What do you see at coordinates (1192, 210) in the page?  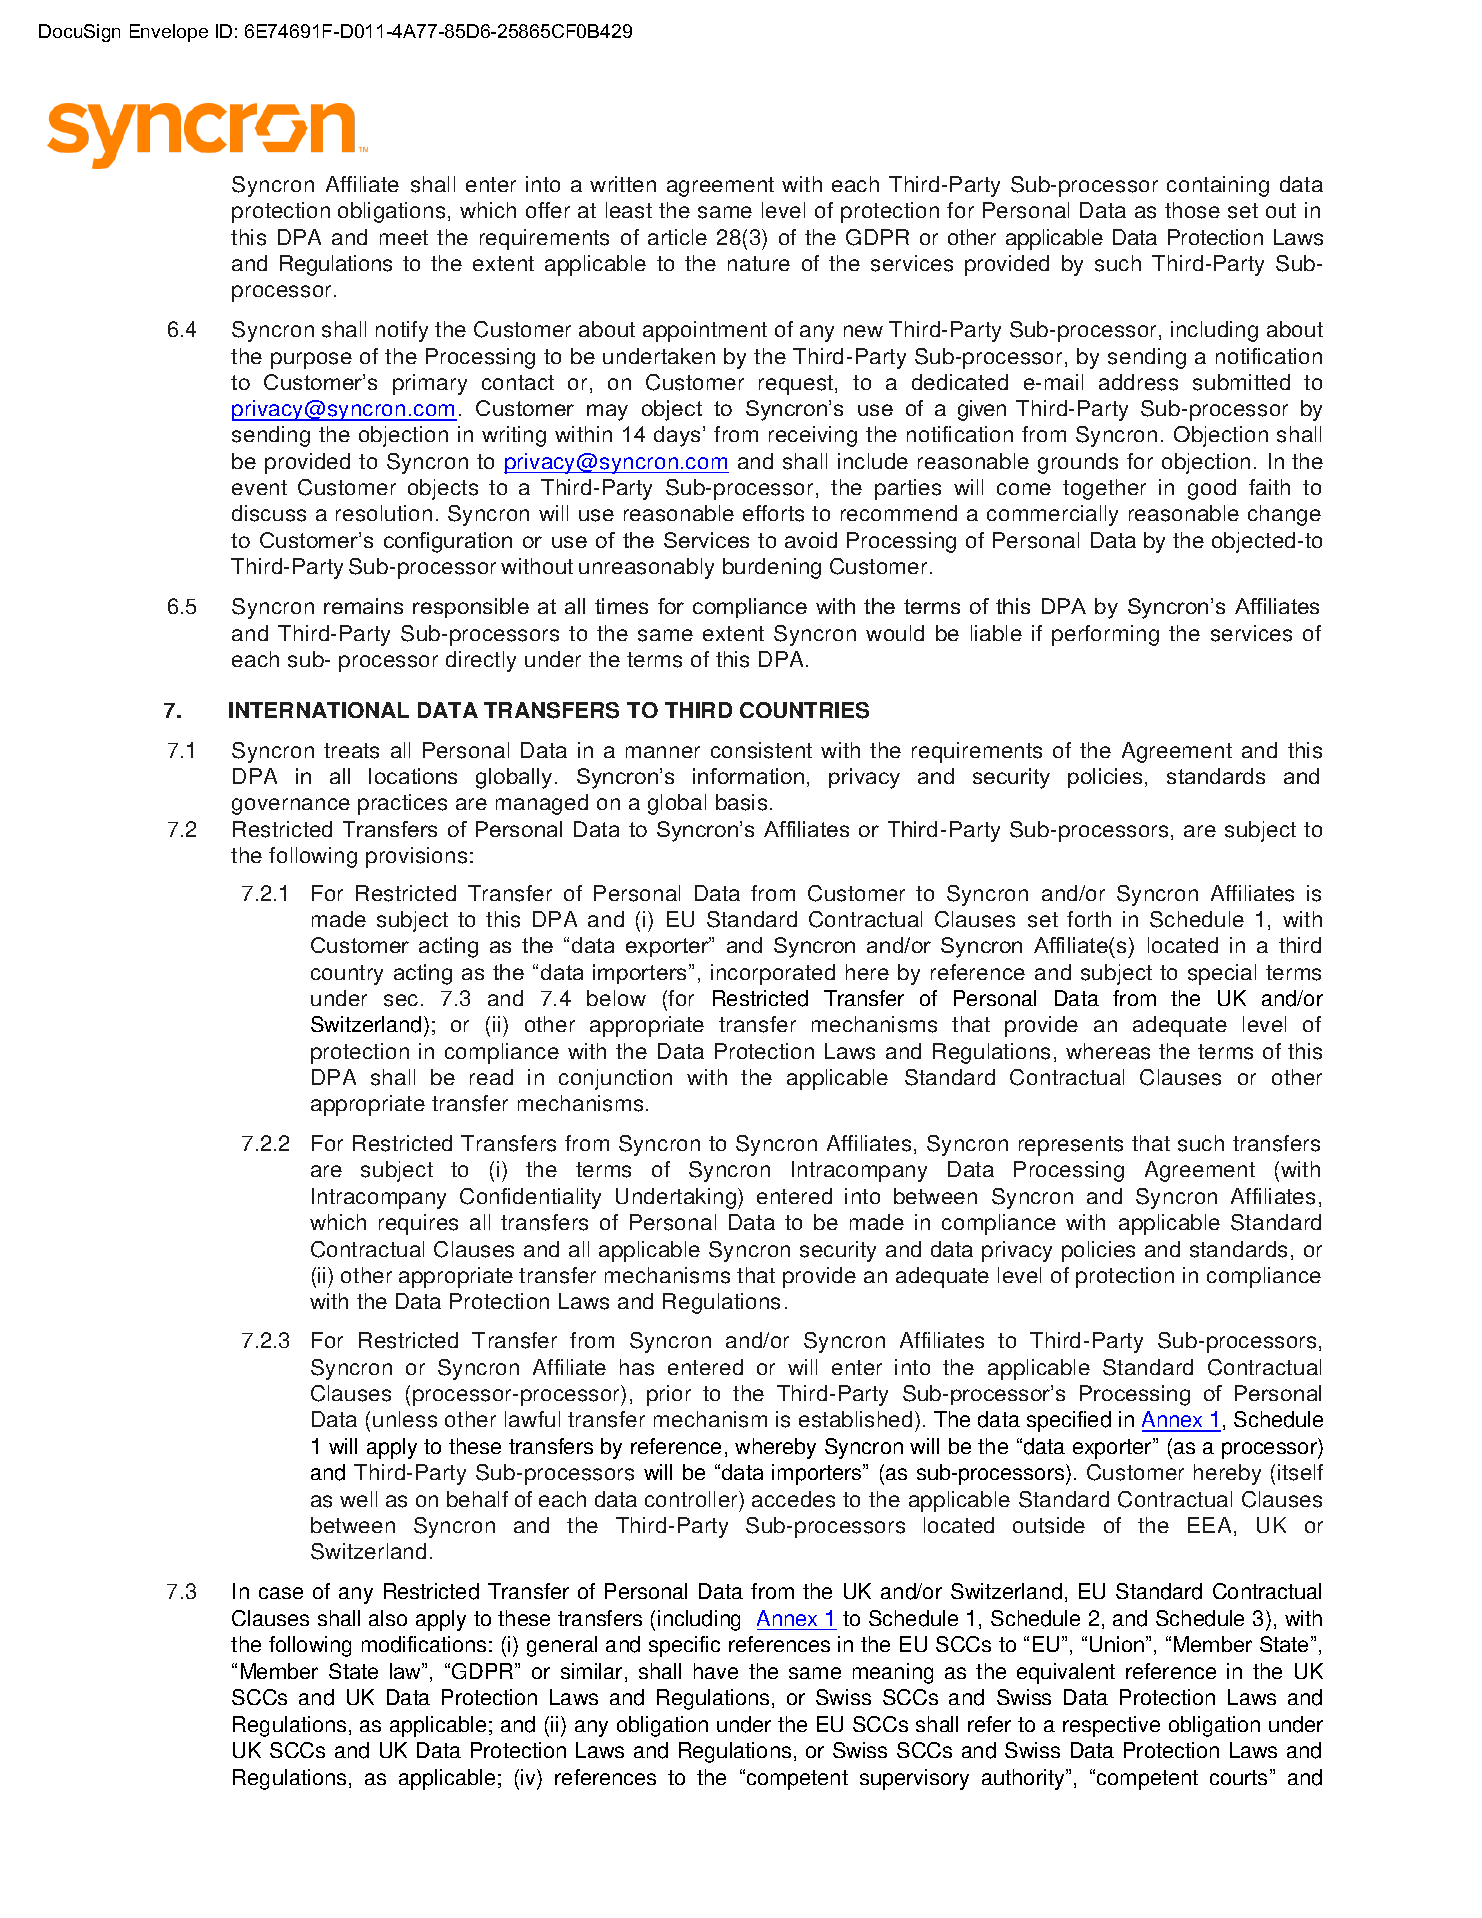 I see `those` at bounding box center [1192, 210].
